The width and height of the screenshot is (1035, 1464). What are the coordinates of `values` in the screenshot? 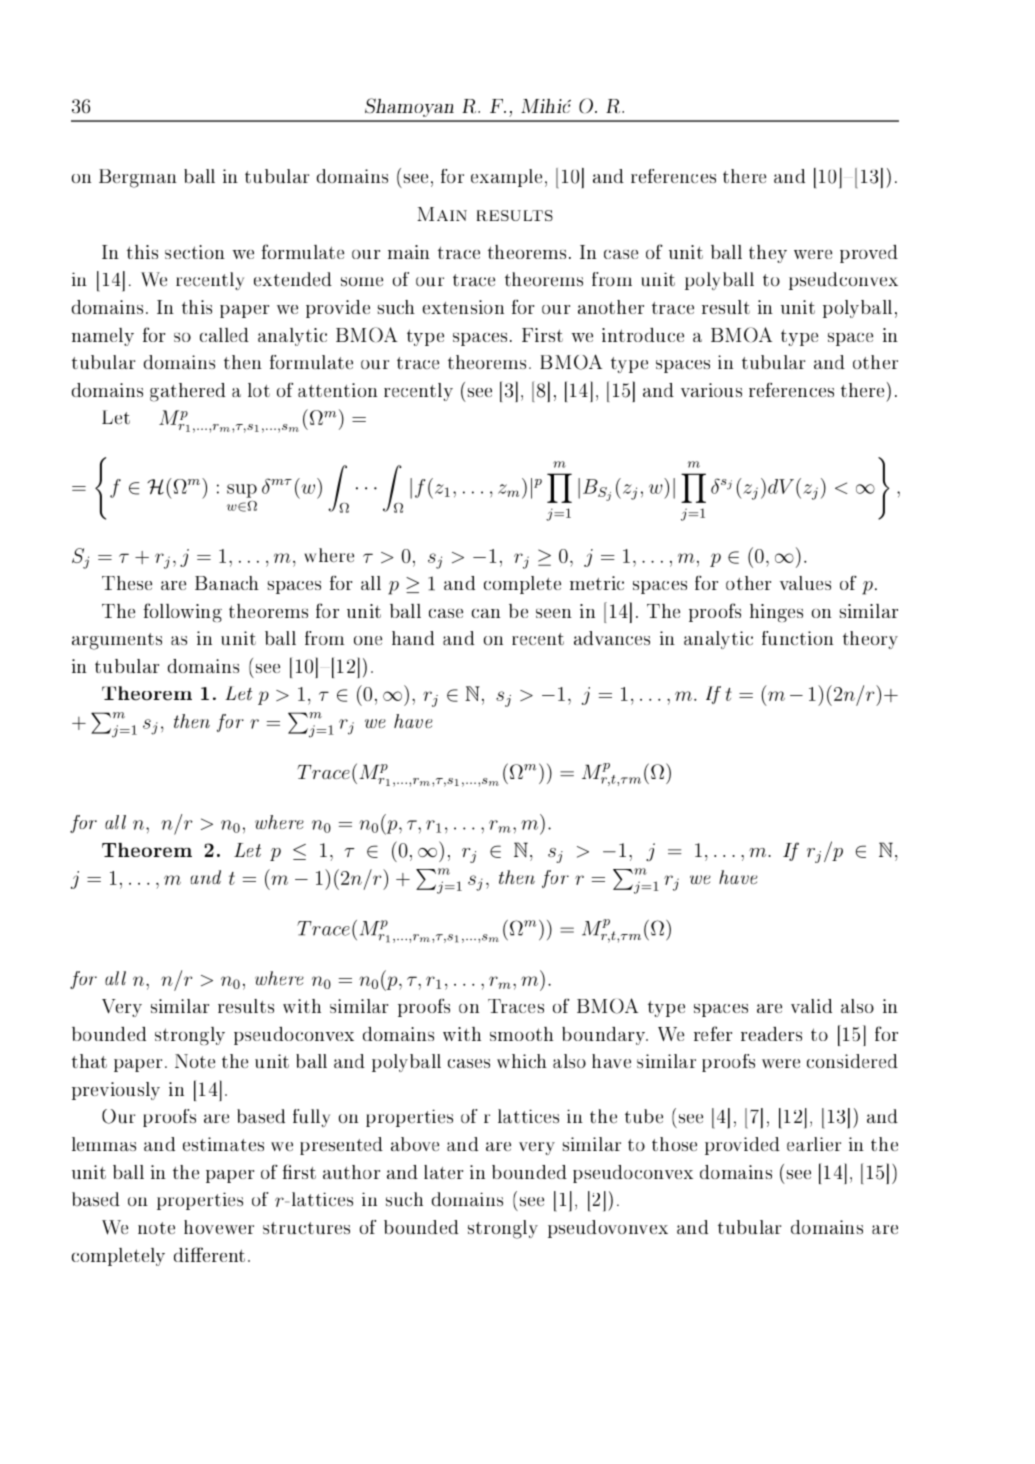 It's located at (805, 583).
